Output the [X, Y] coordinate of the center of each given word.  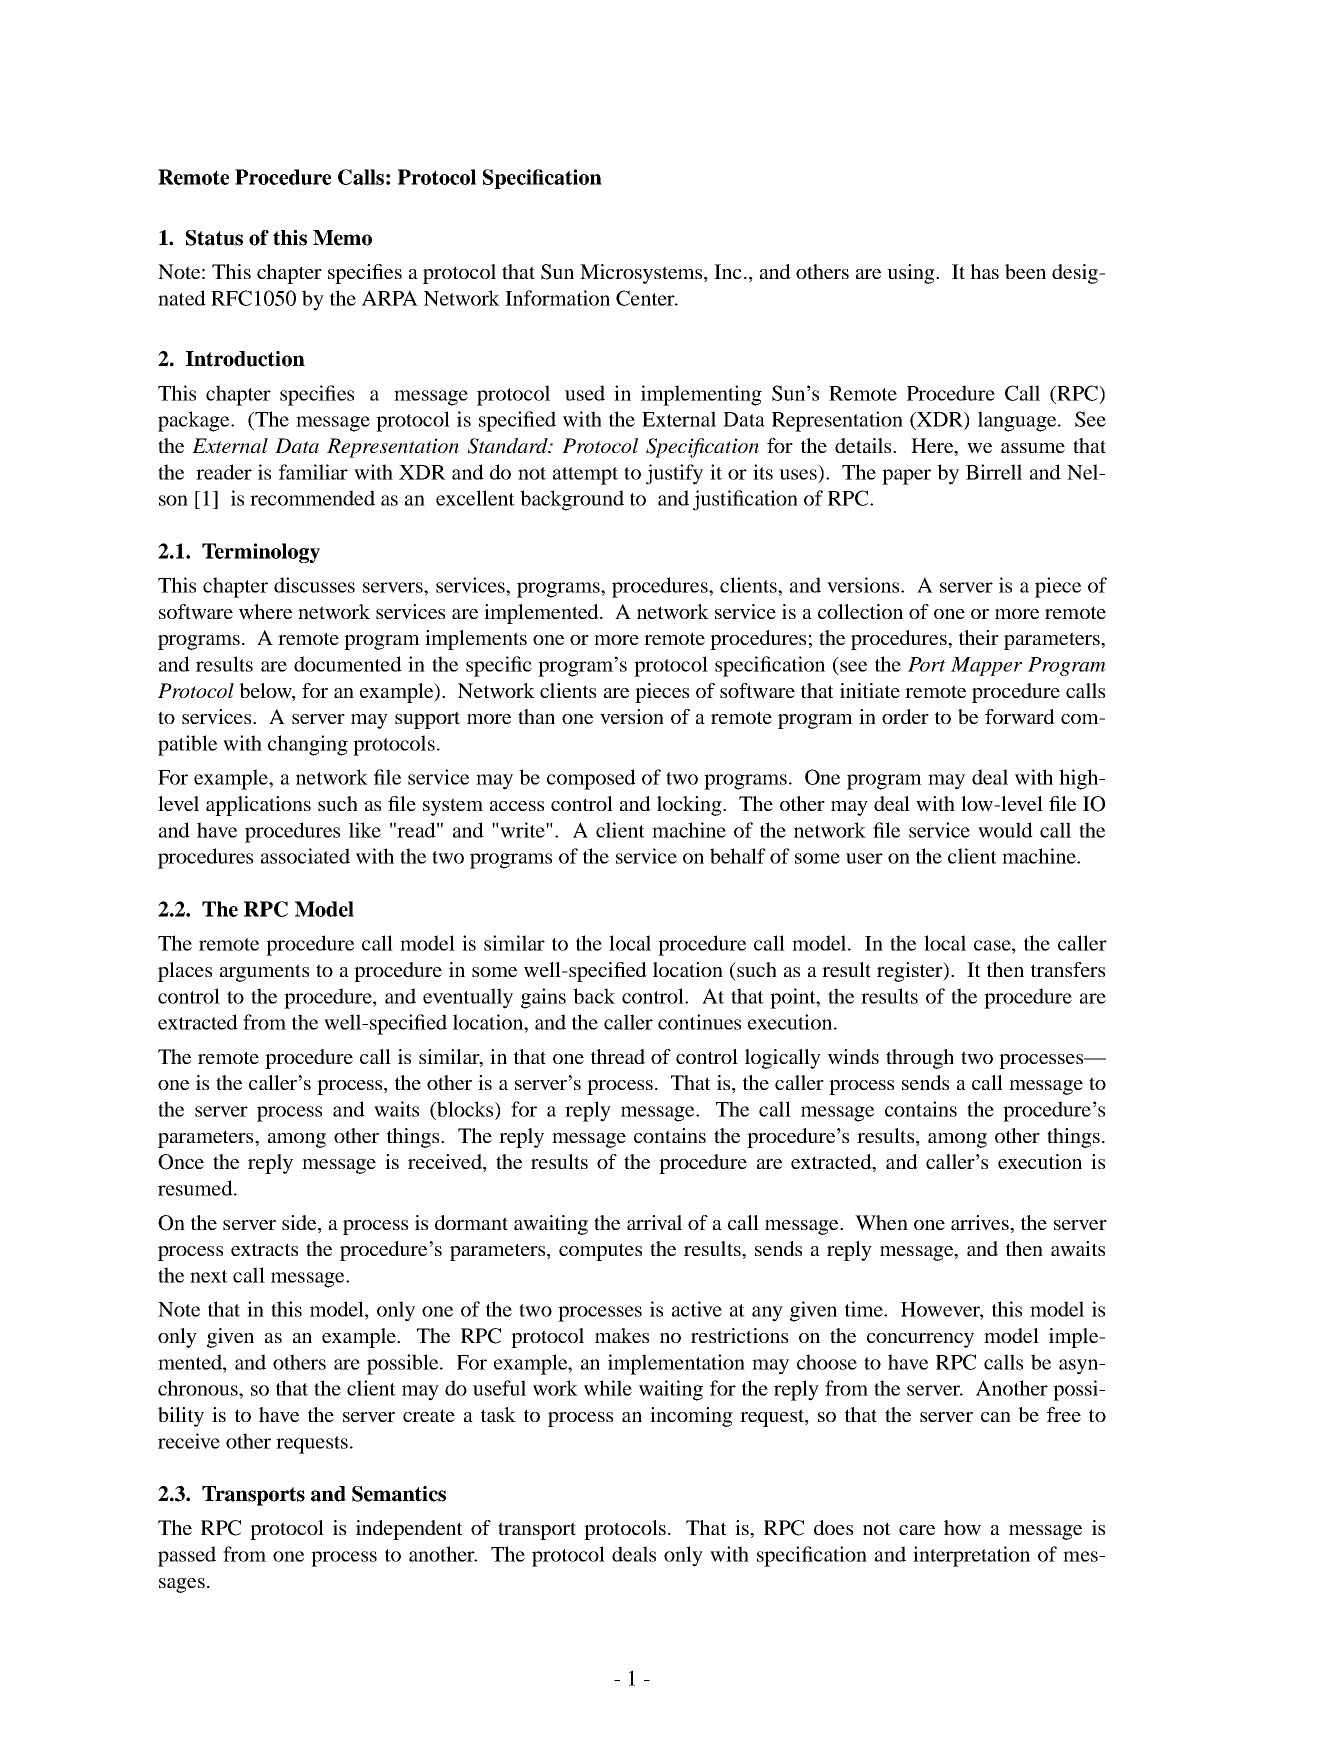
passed [187, 1556]
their [979, 637]
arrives [981, 1222]
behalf [738, 856]
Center [646, 298]
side [300, 1222]
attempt [585, 476]
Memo [342, 238]
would [1005, 830]
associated [305, 856]
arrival [654, 1222]
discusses [314, 585]
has [984, 271]
